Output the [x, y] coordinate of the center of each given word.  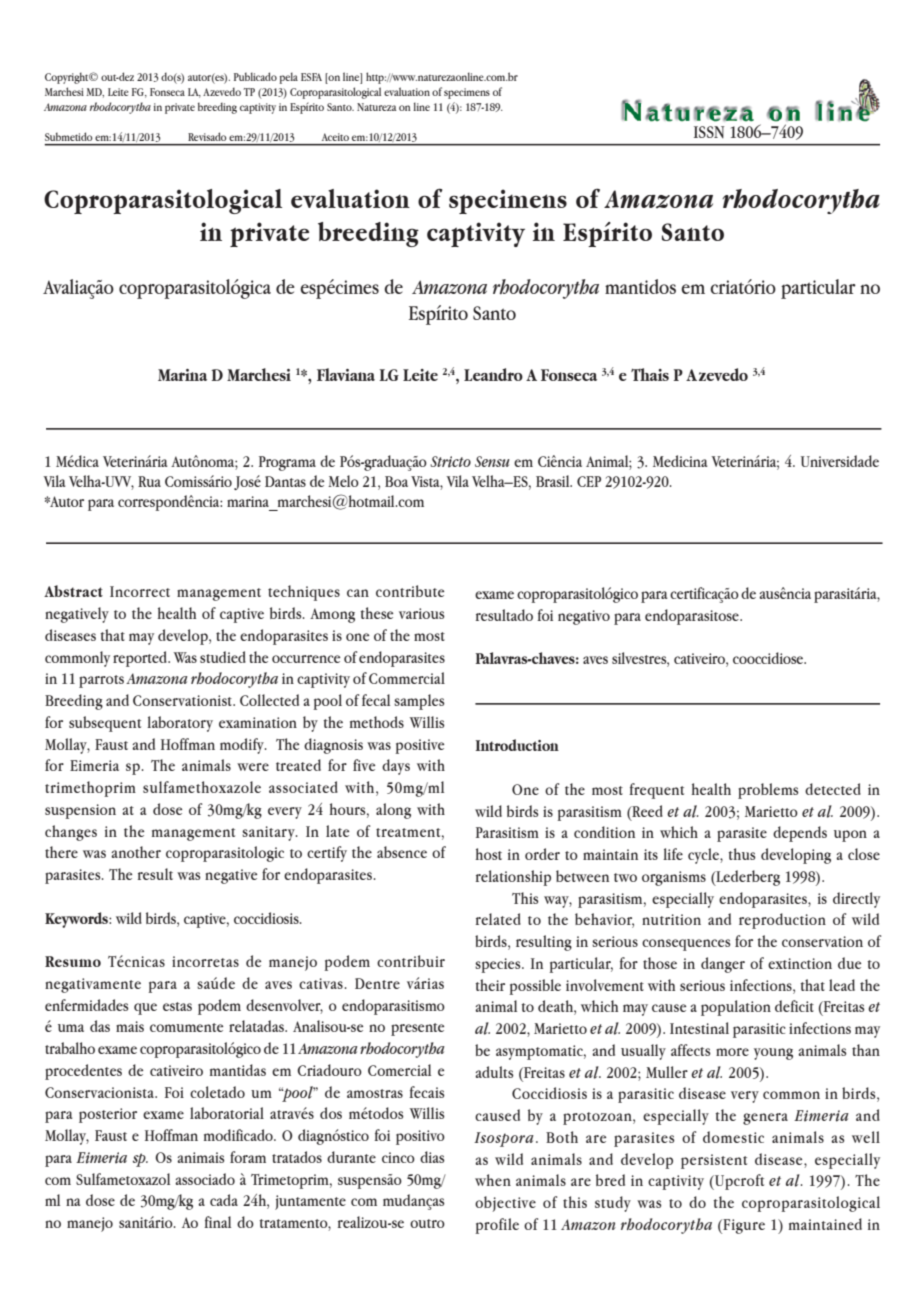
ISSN [709, 132]
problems [768, 791]
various [422, 613]
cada [224, 1200]
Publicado [255, 76]
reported [141, 659]
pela [288, 78]
